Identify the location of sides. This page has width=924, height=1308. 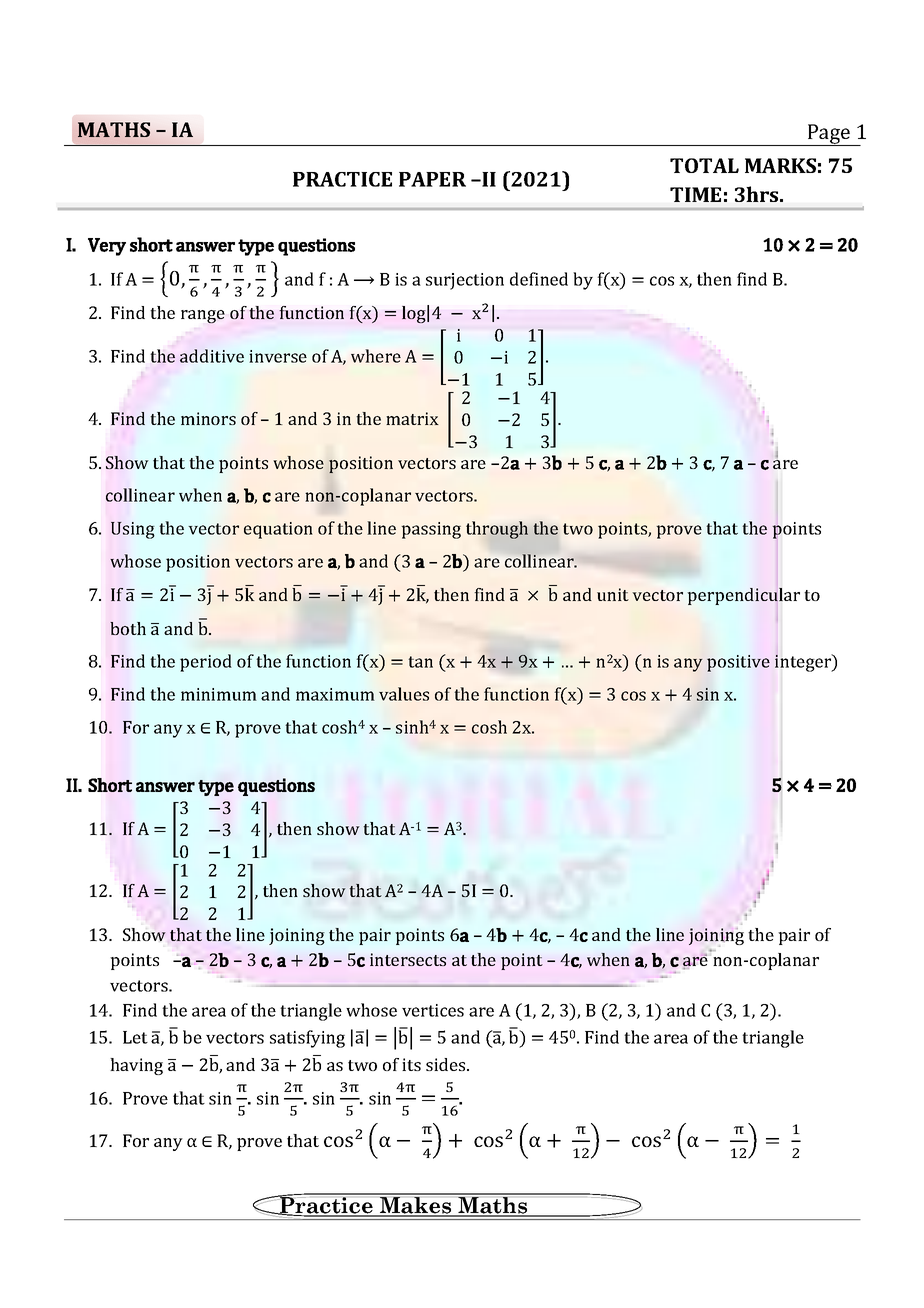
(447, 1064).
